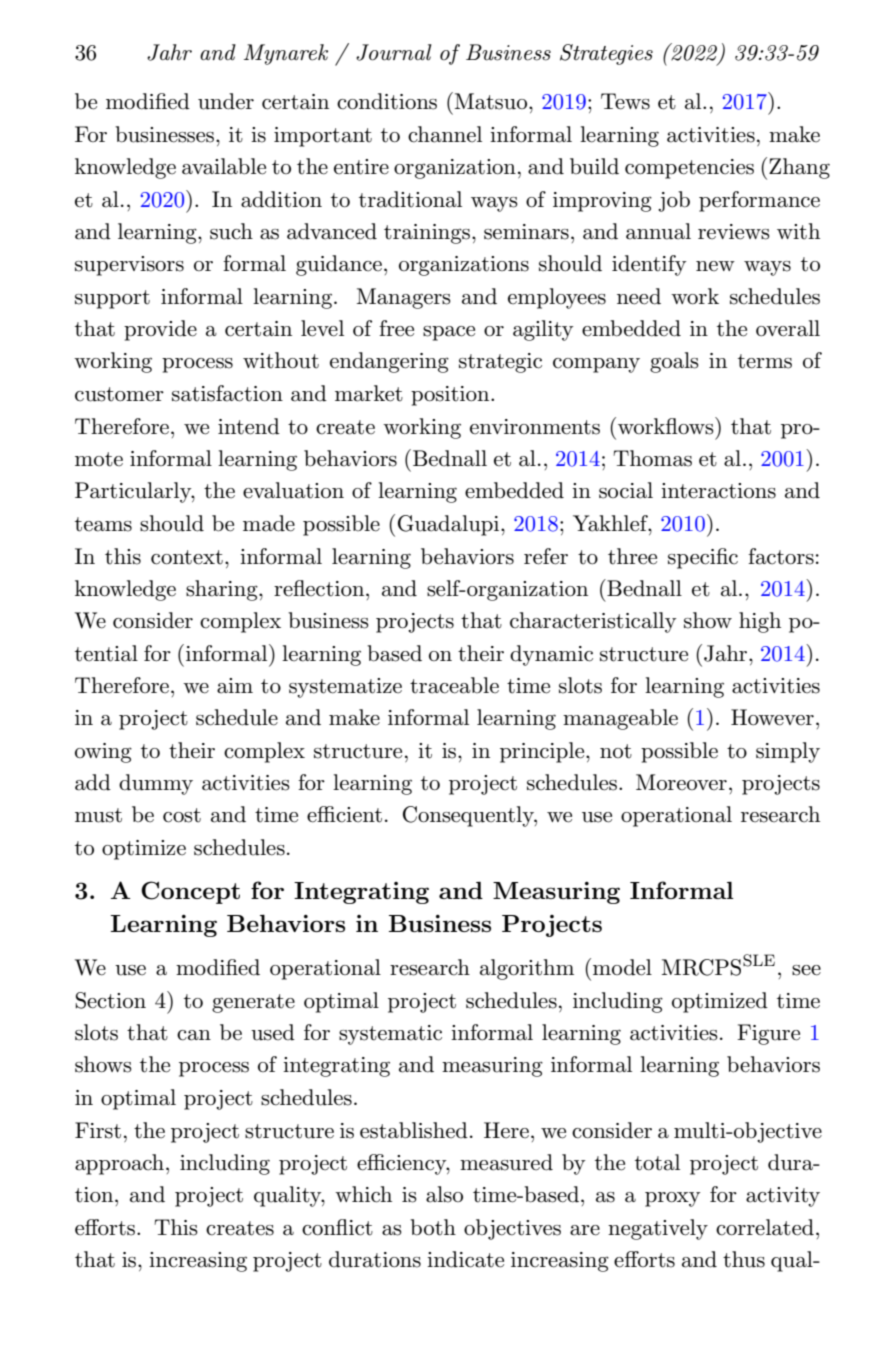  What do you see at coordinates (445, 134) in the page?
I see `channel` at bounding box center [445, 134].
